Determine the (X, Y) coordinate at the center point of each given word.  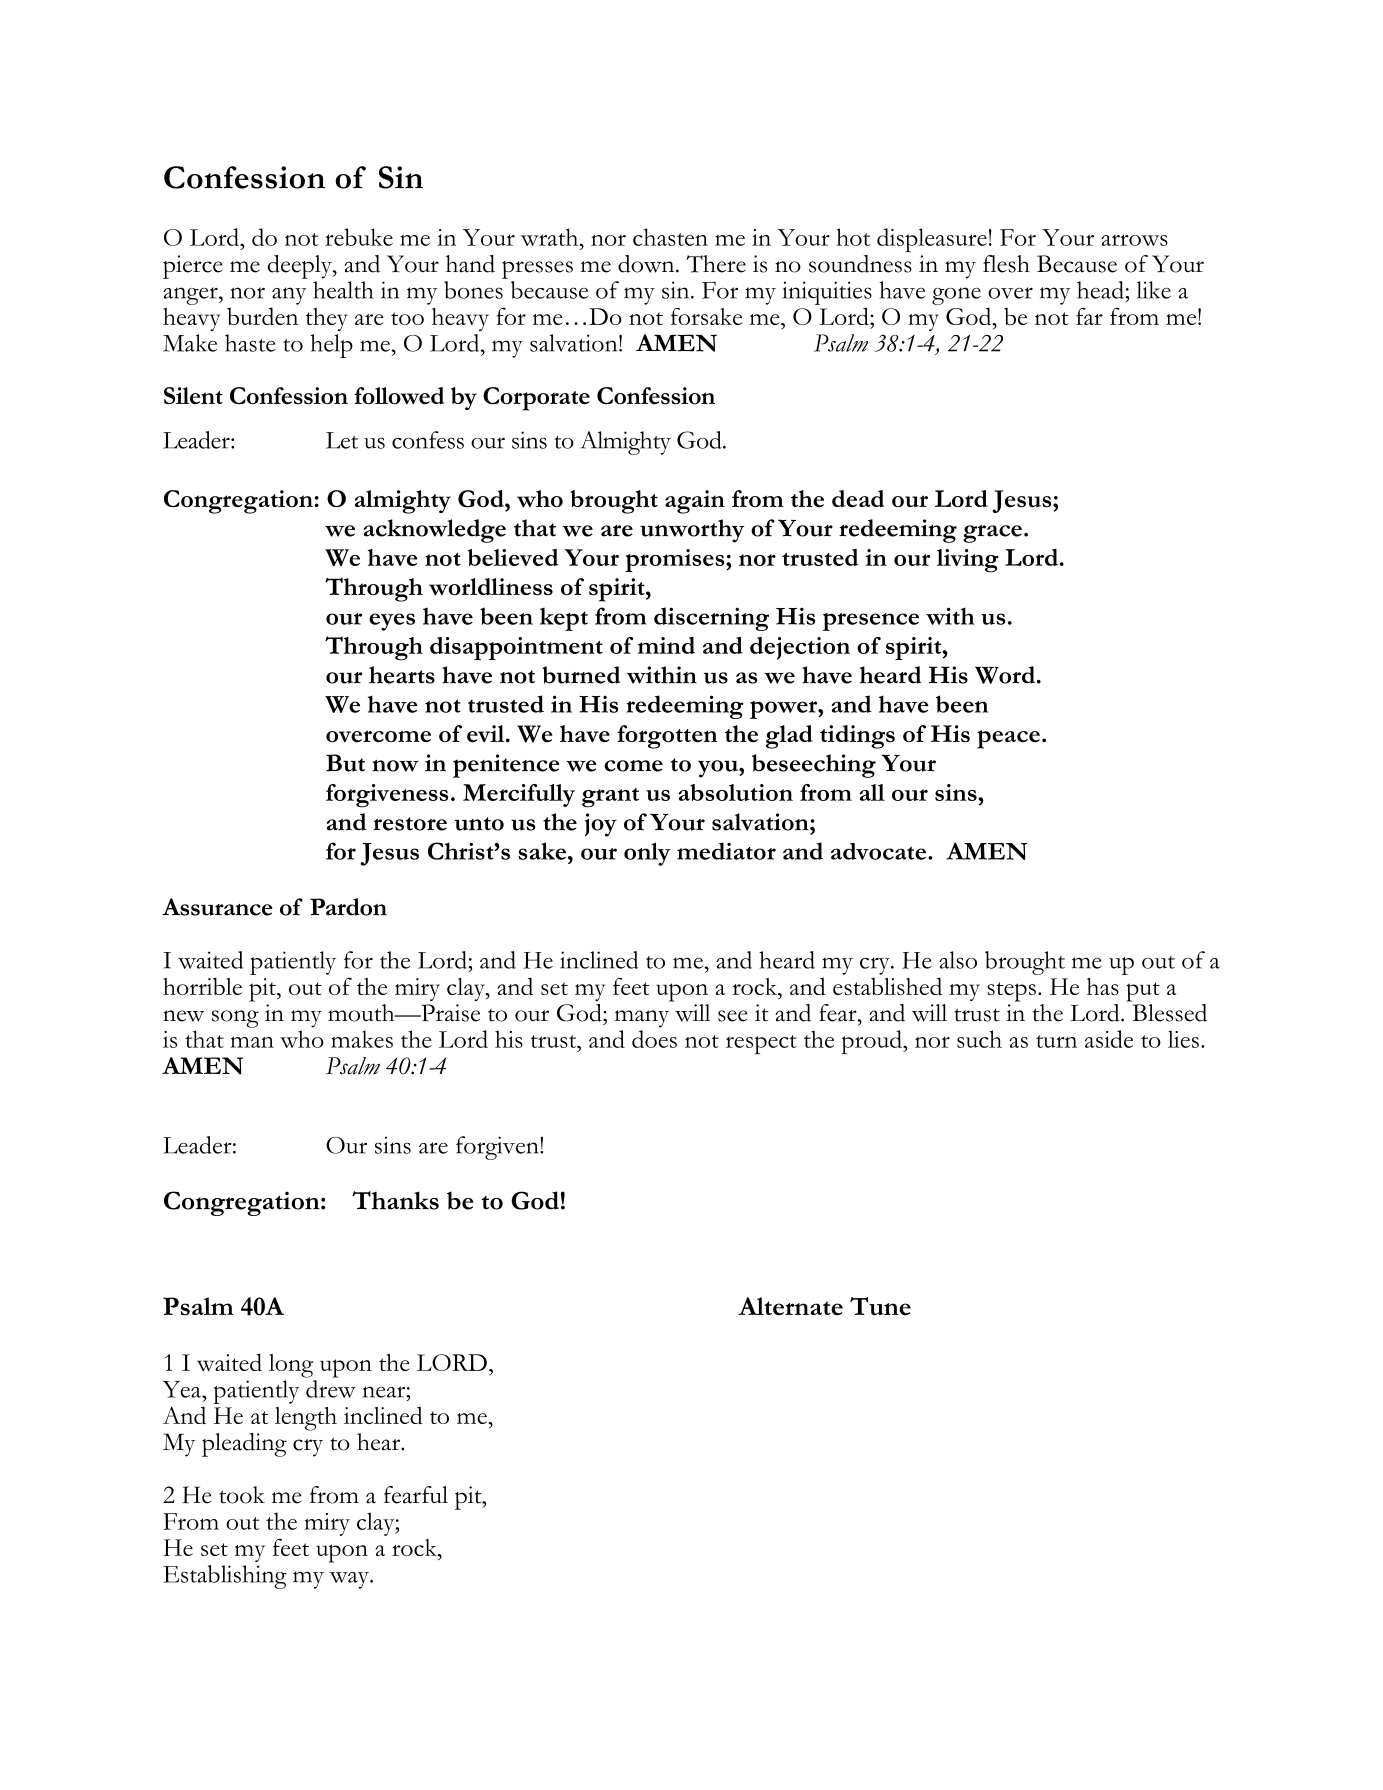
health (343, 290)
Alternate (790, 1306)
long (291, 1366)
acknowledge (435, 531)
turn (1056, 1041)
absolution (736, 792)
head (1101, 290)
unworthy (692, 531)
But (345, 763)
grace (992, 534)
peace (1008, 739)
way (351, 1580)
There (716, 264)
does (654, 1039)
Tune (880, 1306)
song (235, 1019)
